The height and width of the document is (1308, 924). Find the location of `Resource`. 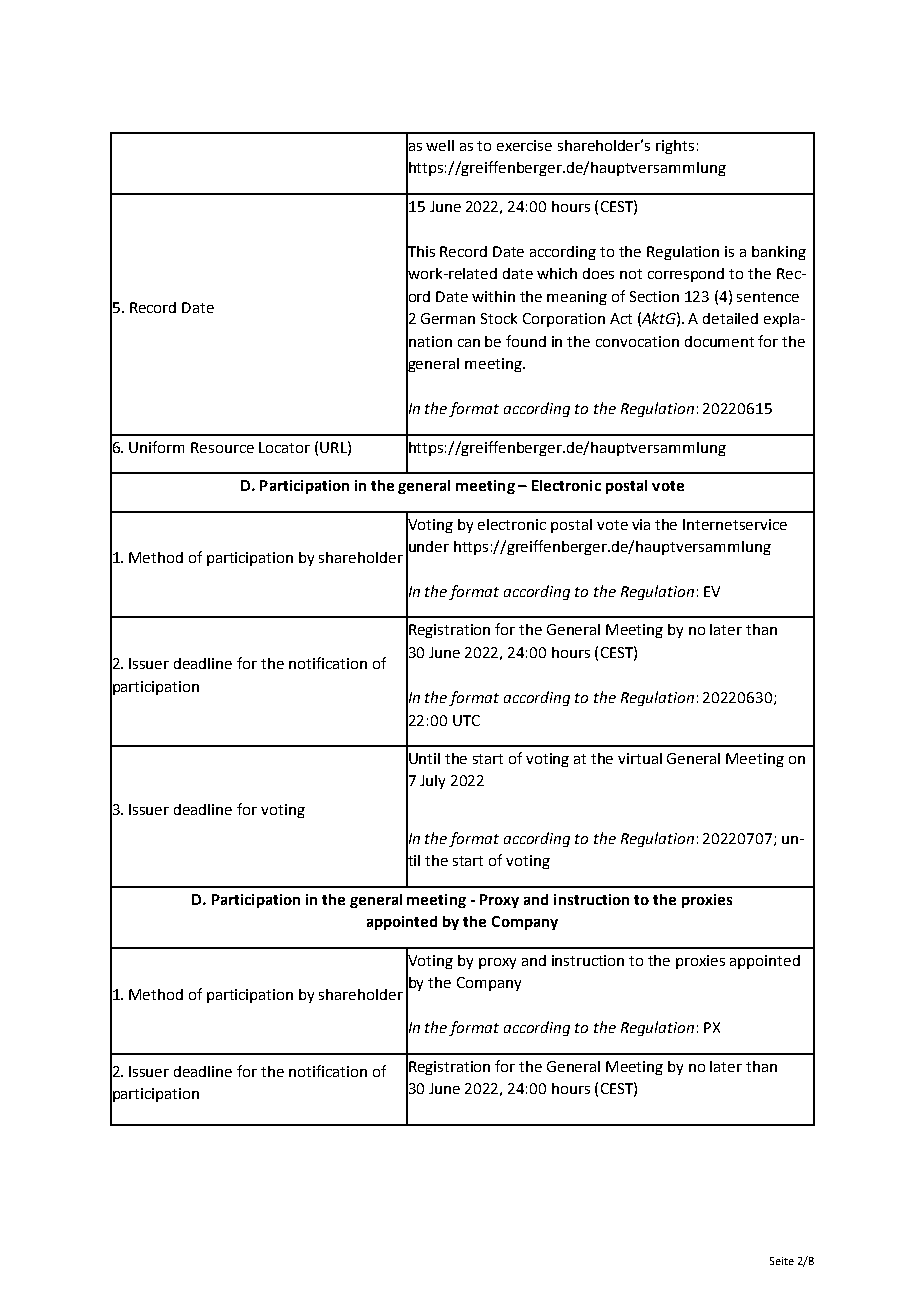

Resource is located at coordinates (222, 447).
